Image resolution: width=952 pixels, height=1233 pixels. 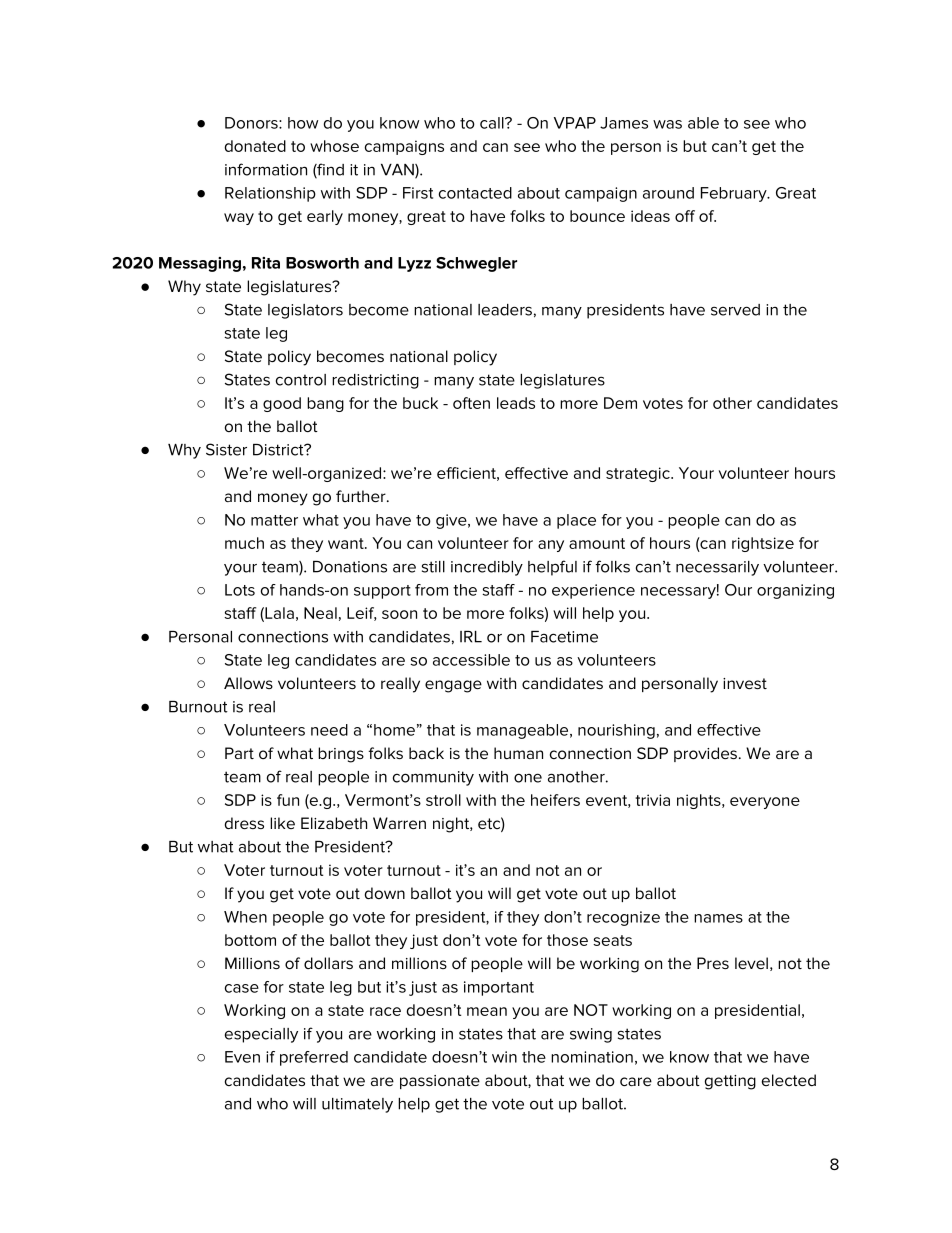 I want to click on good, so click(x=282, y=404).
